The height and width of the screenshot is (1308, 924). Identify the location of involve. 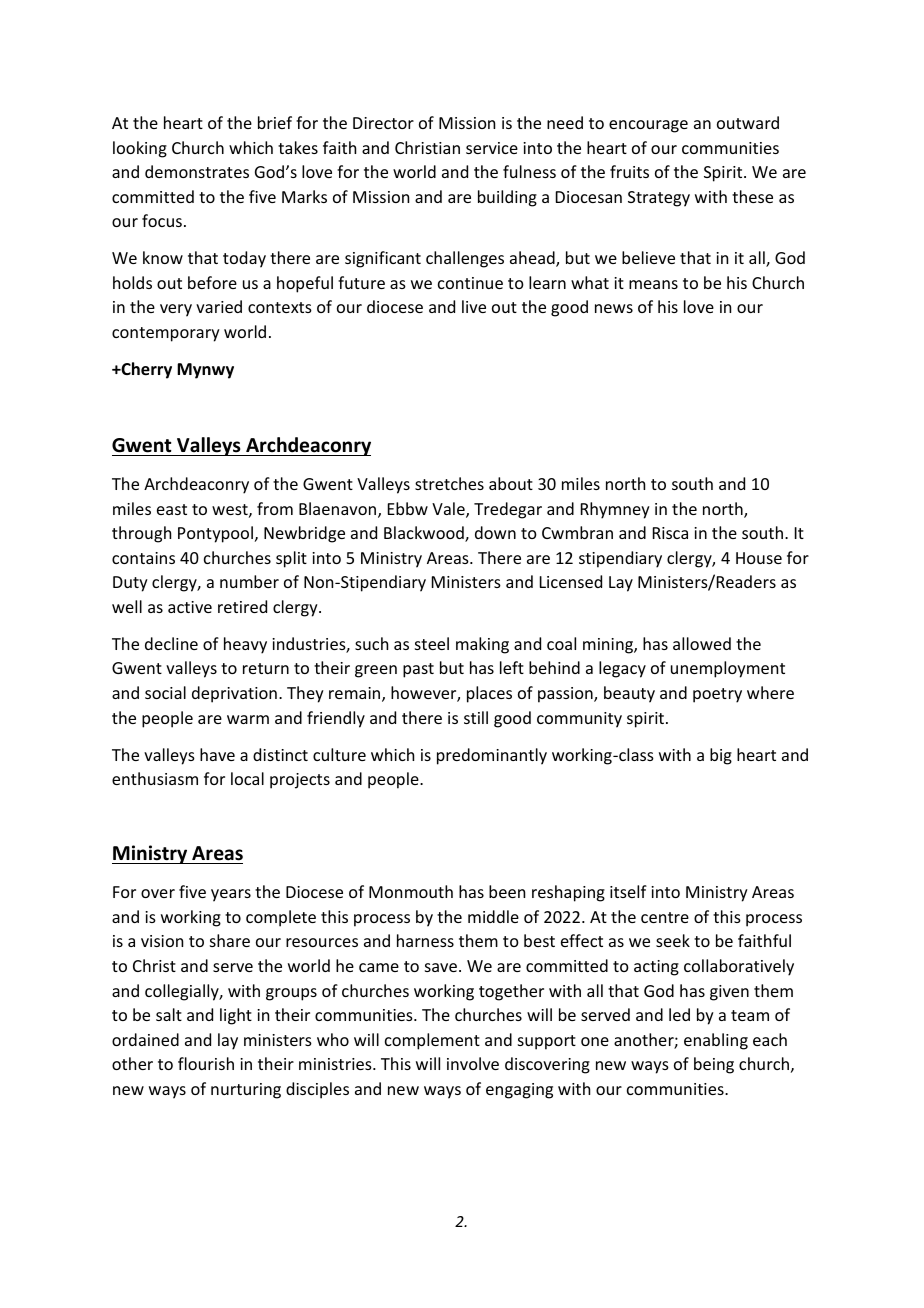
(473, 1063).
